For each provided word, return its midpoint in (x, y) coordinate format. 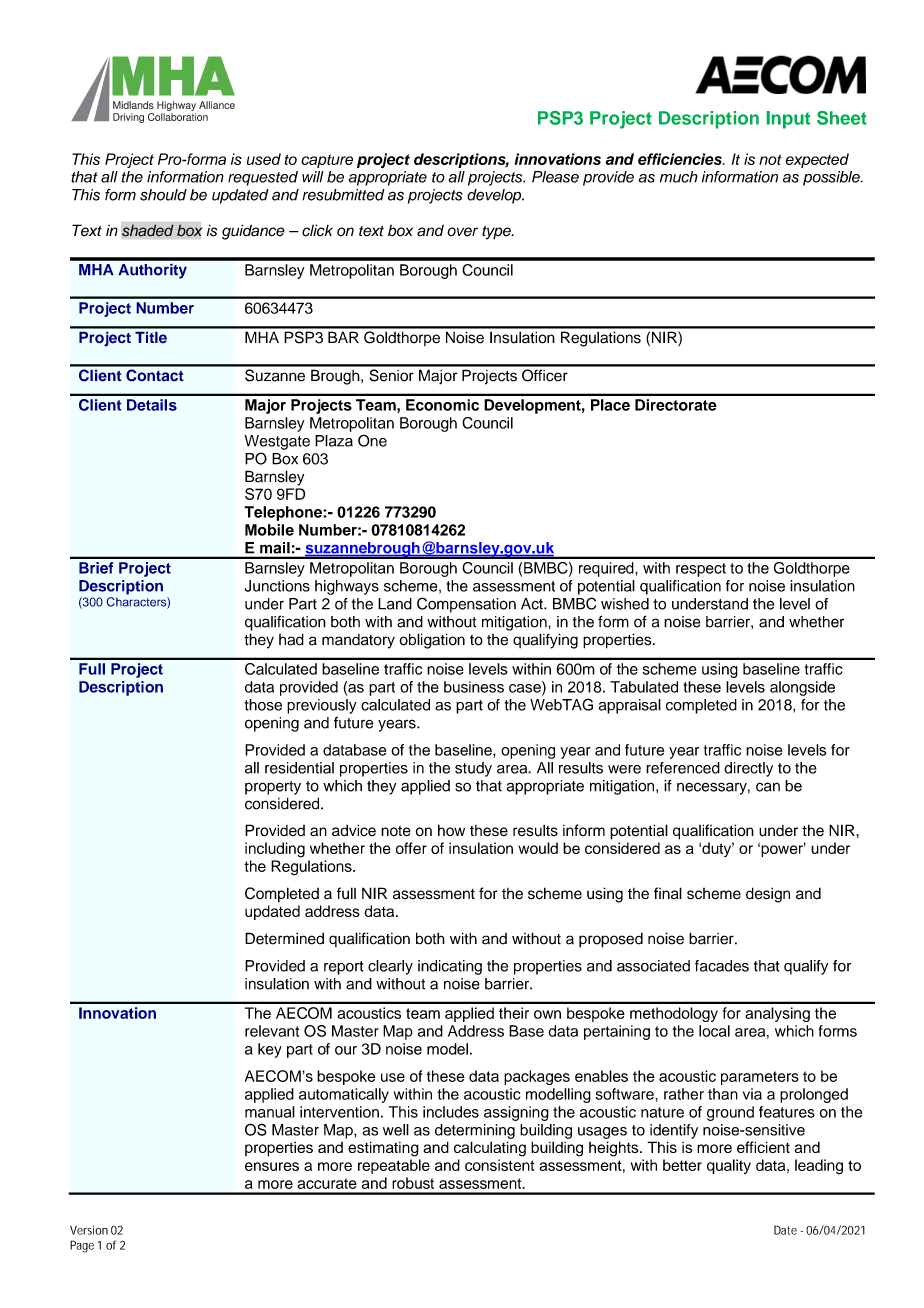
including (275, 850)
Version (89, 1230)
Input (788, 120)
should (163, 195)
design (768, 895)
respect (701, 570)
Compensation (466, 605)
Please (555, 177)
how (451, 830)
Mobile (269, 530)
